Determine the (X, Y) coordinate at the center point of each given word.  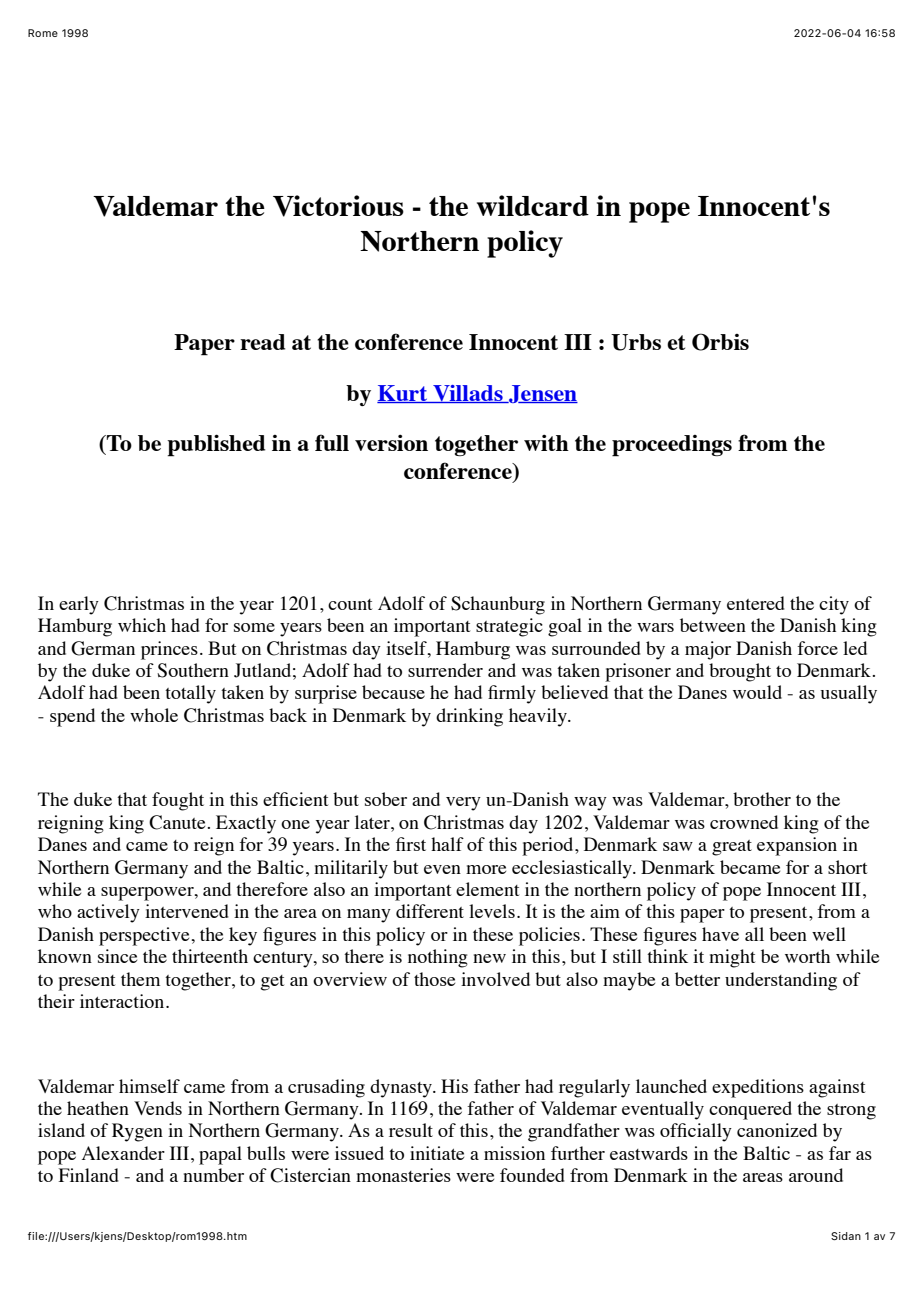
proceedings (672, 446)
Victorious (338, 206)
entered (756, 603)
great (732, 848)
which (142, 625)
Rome (43, 33)
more (486, 869)
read (262, 342)
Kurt (403, 394)
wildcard (533, 205)
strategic (509, 627)
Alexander (123, 1153)
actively (108, 913)
